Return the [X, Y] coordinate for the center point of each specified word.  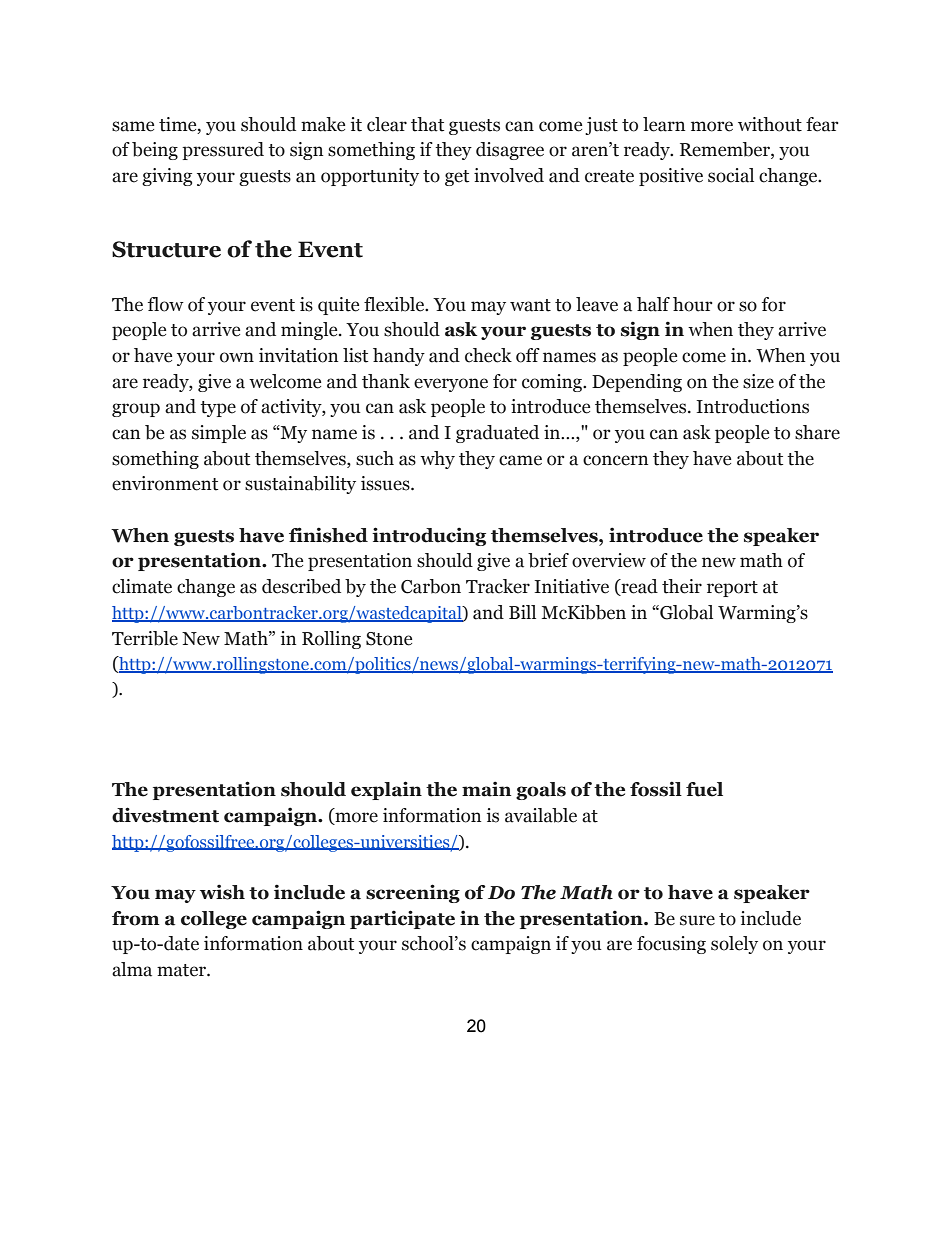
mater [182, 970]
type [218, 409]
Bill [522, 612]
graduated [497, 434]
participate [402, 919]
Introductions [752, 406]
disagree [510, 151]
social [731, 175]
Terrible [145, 638]
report [732, 589]
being [155, 151]
